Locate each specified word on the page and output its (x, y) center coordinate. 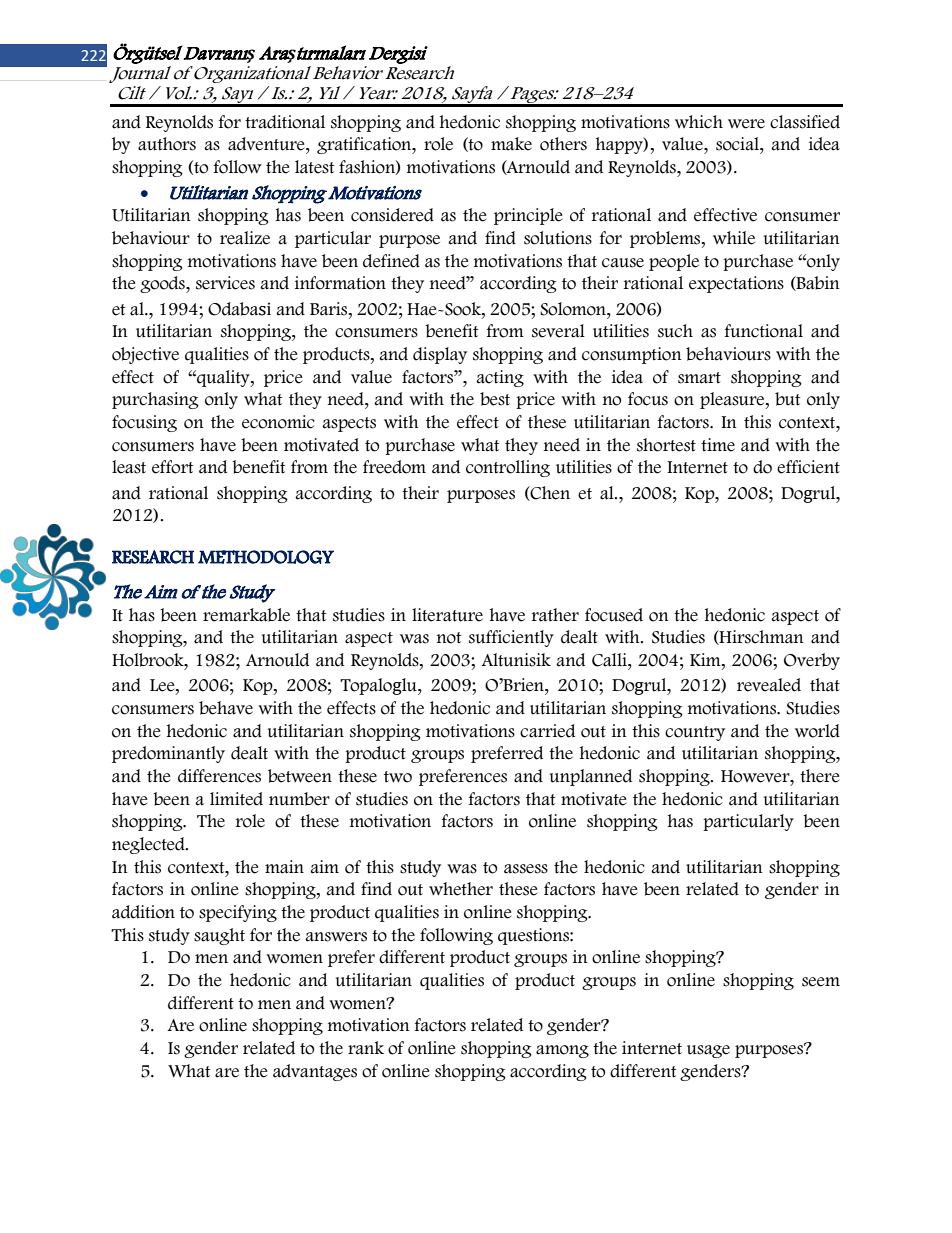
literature (447, 615)
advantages (315, 1072)
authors (167, 144)
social (738, 144)
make (511, 144)
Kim (706, 659)
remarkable (246, 615)
